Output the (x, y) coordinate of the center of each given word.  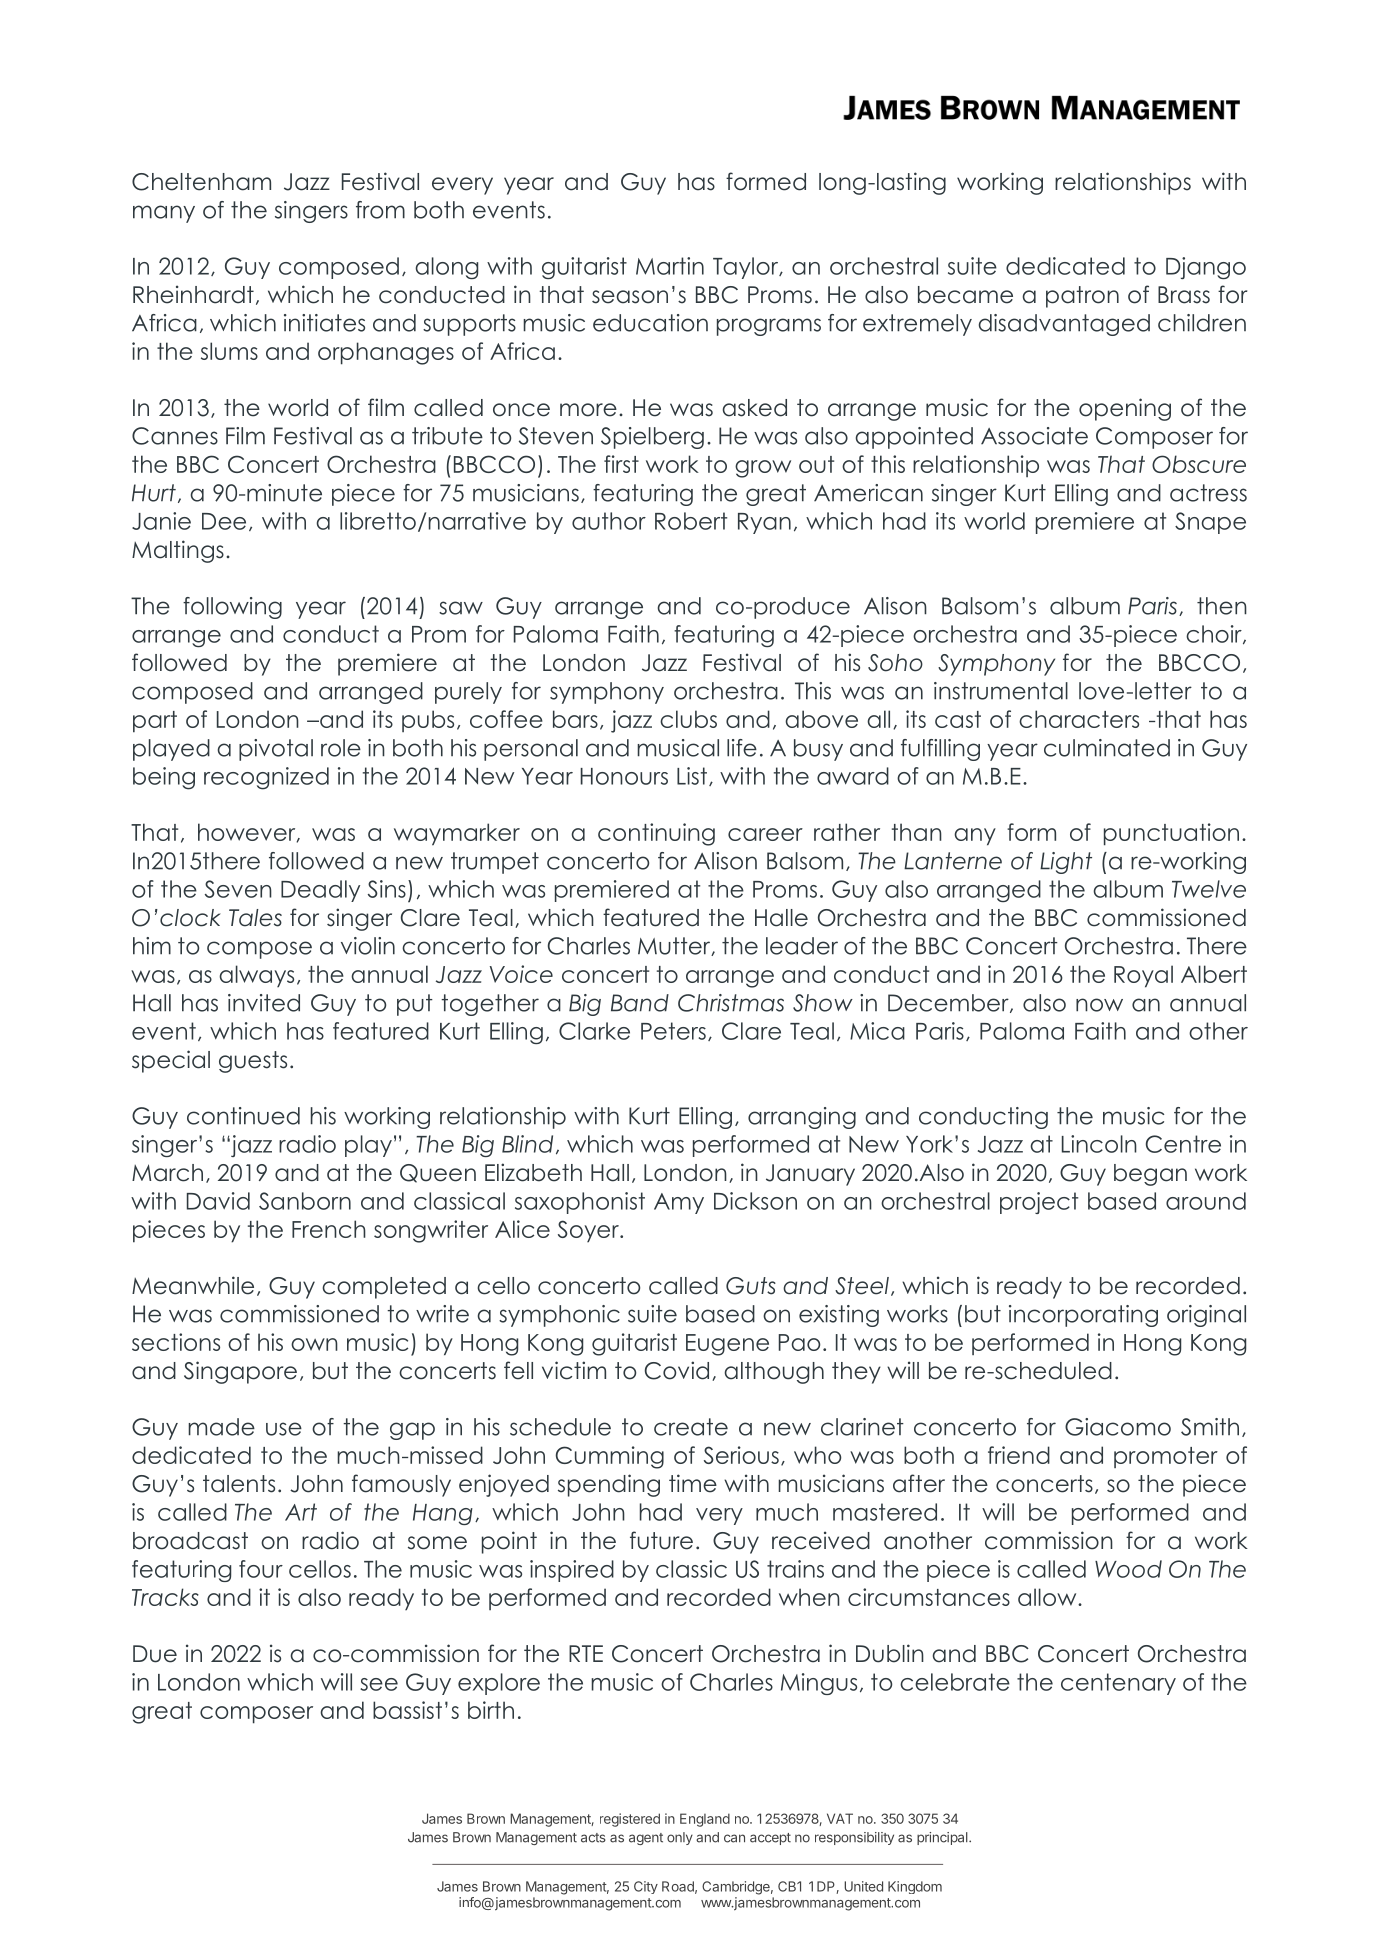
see (379, 1684)
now (1099, 1005)
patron (1082, 297)
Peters (673, 1031)
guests (253, 1062)
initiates (324, 323)
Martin (670, 266)
